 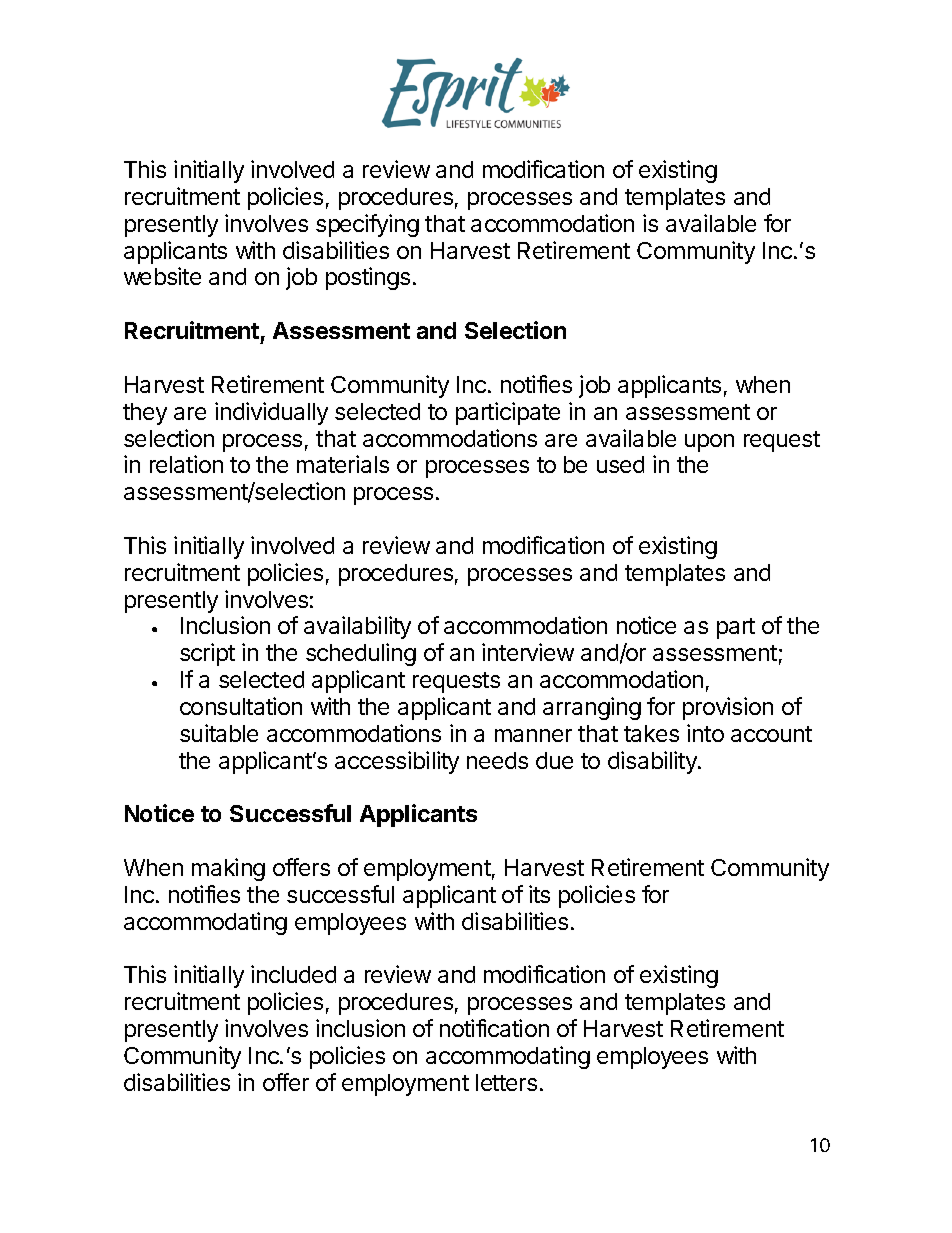 What do you see at coordinates (367, 225) in the document?
I see `specifying` at bounding box center [367, 225].
